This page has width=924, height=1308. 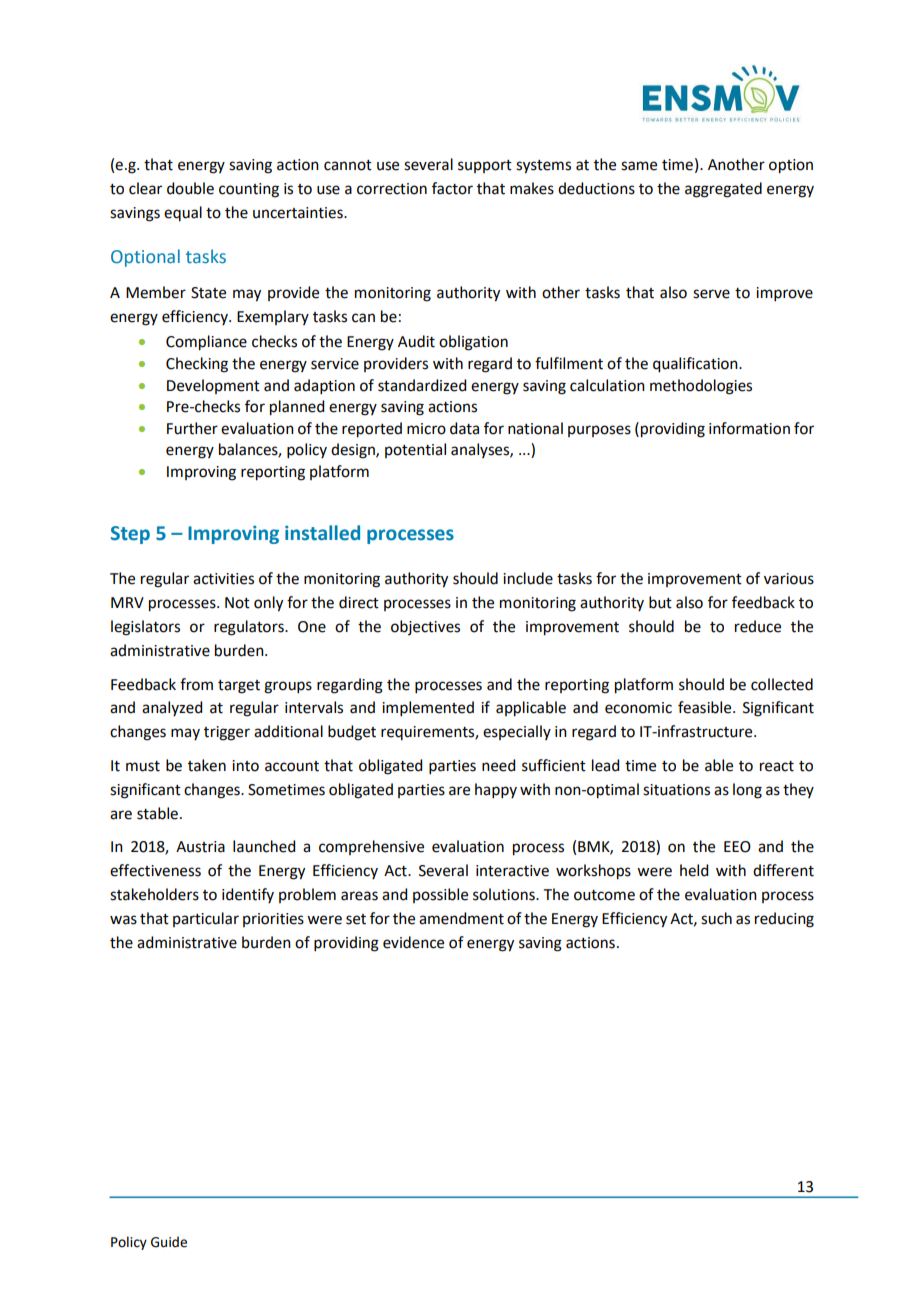 What do you see at coordinates (723, 190) in the page?
I see `aggregated` at bounding box center [723, 190].
